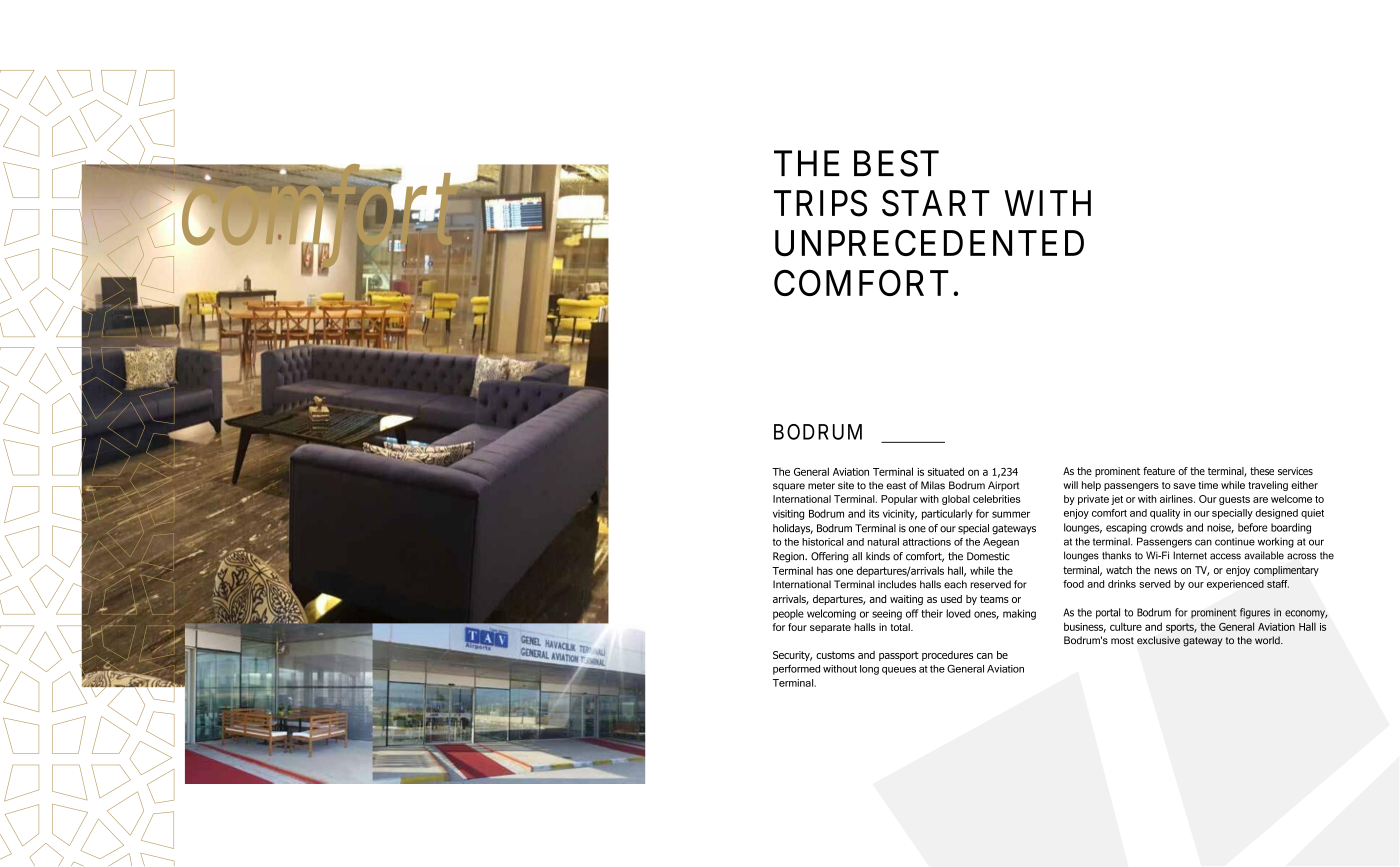 This screenshot has height=867, width=1400. What do you see at coordinates (929, 243) in the screenshot?
I see `UNPRECEDENTED` at bounding box center [929, 243].
